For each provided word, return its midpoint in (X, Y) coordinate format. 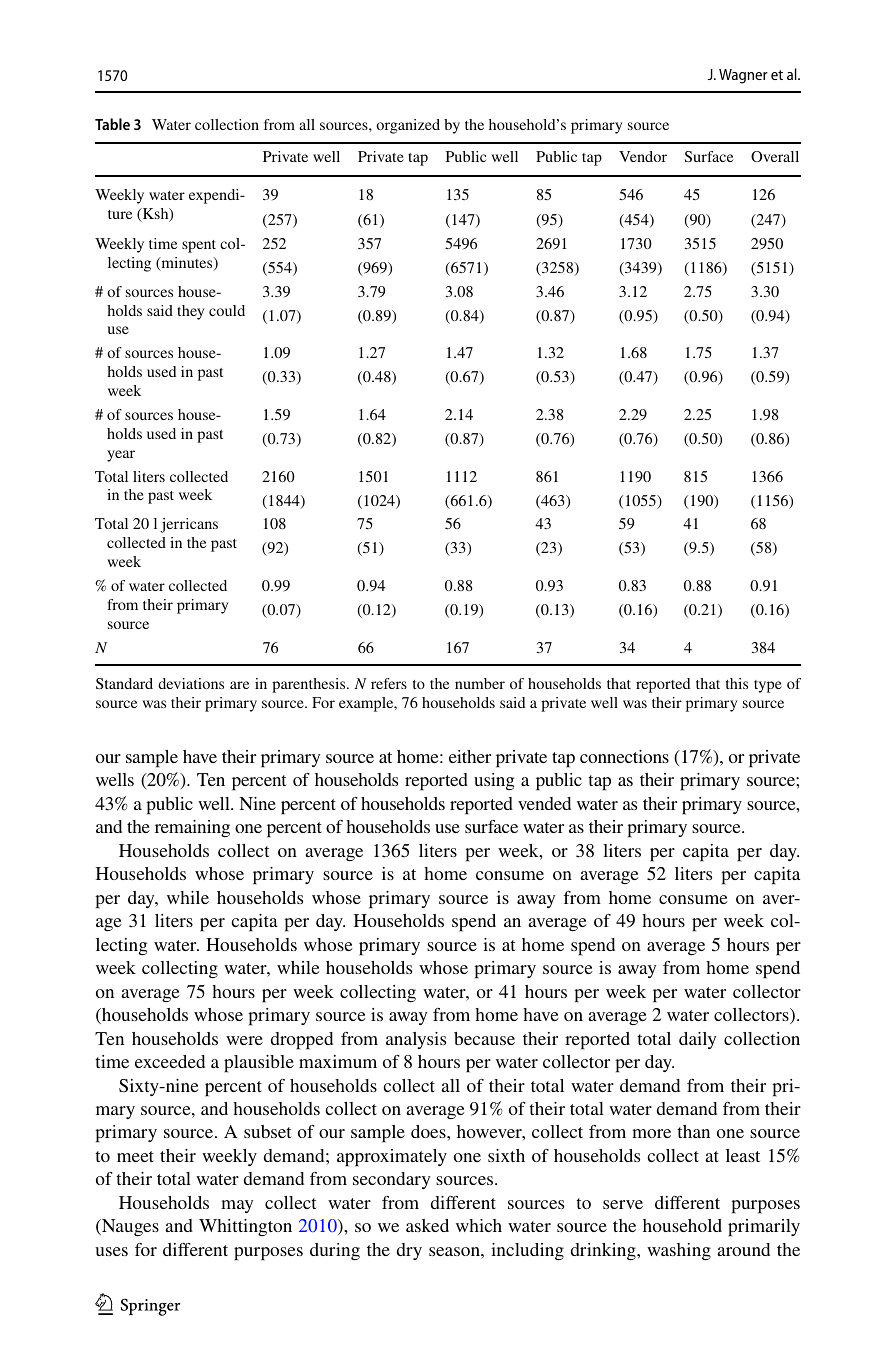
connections (624, 756)
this (737, 683)
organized (408, 126)
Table (112, 124)
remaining (192, 828)
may (237, 1206)
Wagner (743, 76)
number (480, 683)
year (121, 456)
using (494, 781)
